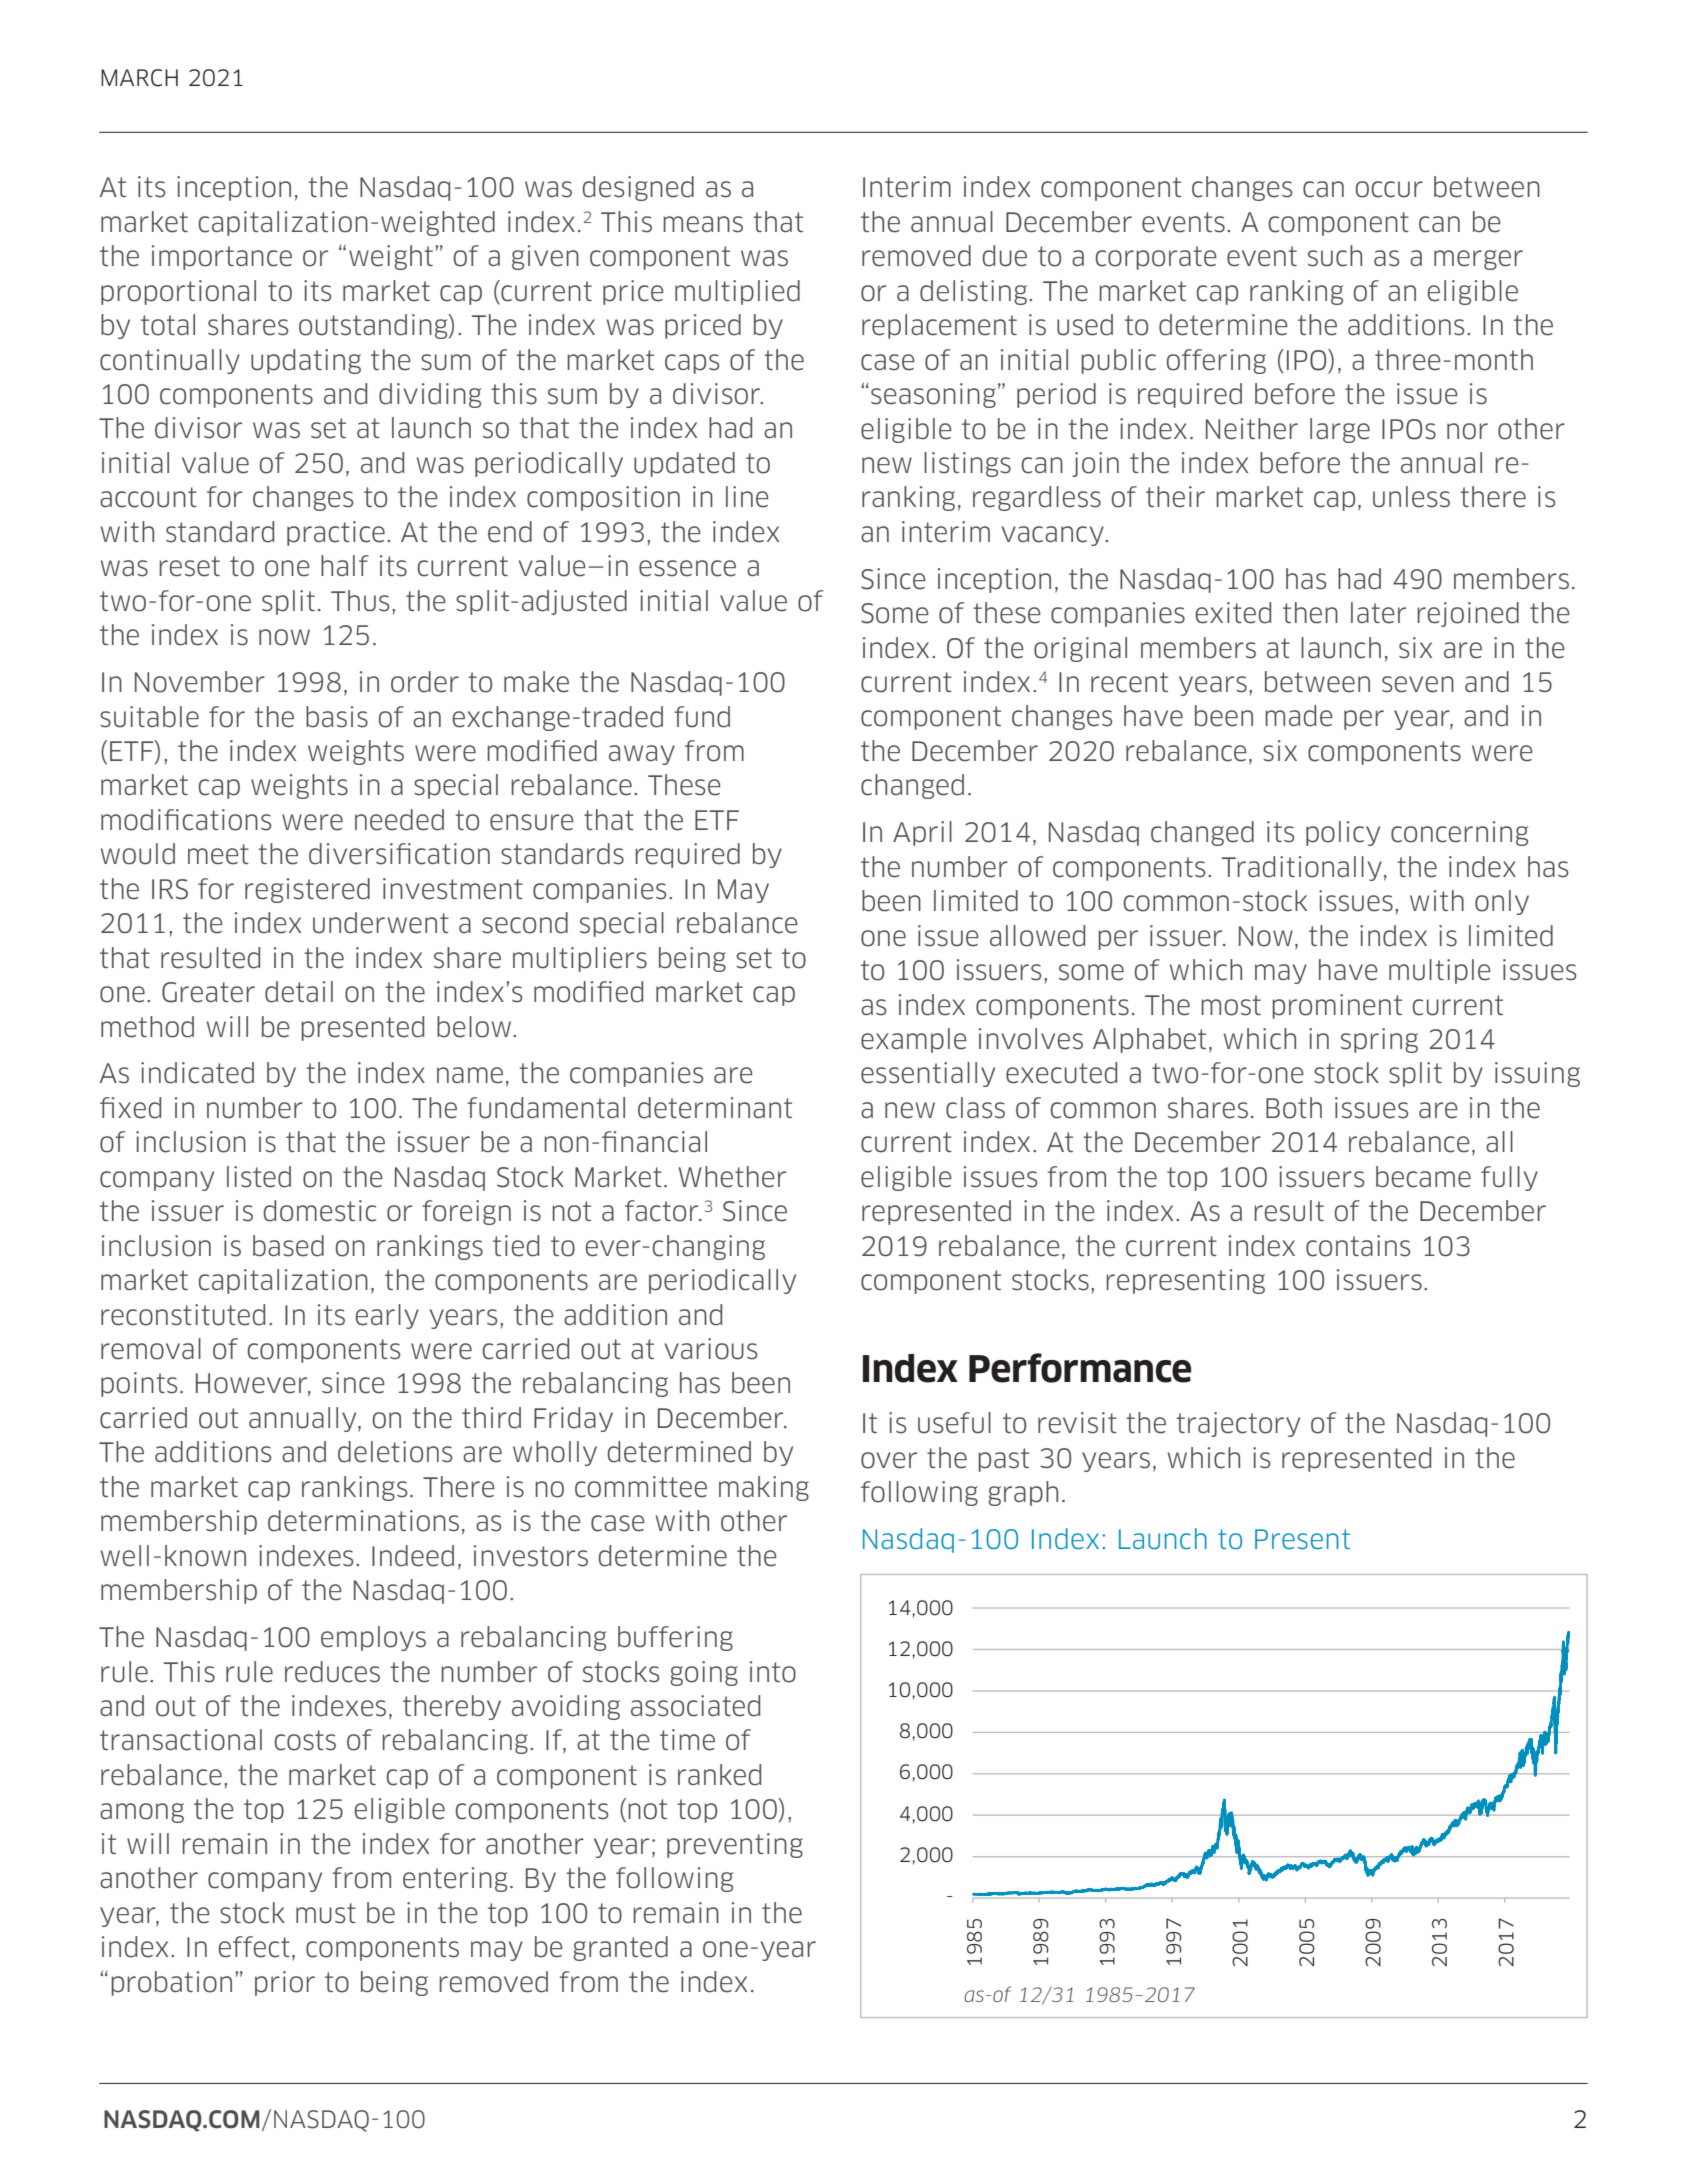 This screenshot has width=1687, height=2183. I want to click on granted, so click(620, 1948).
